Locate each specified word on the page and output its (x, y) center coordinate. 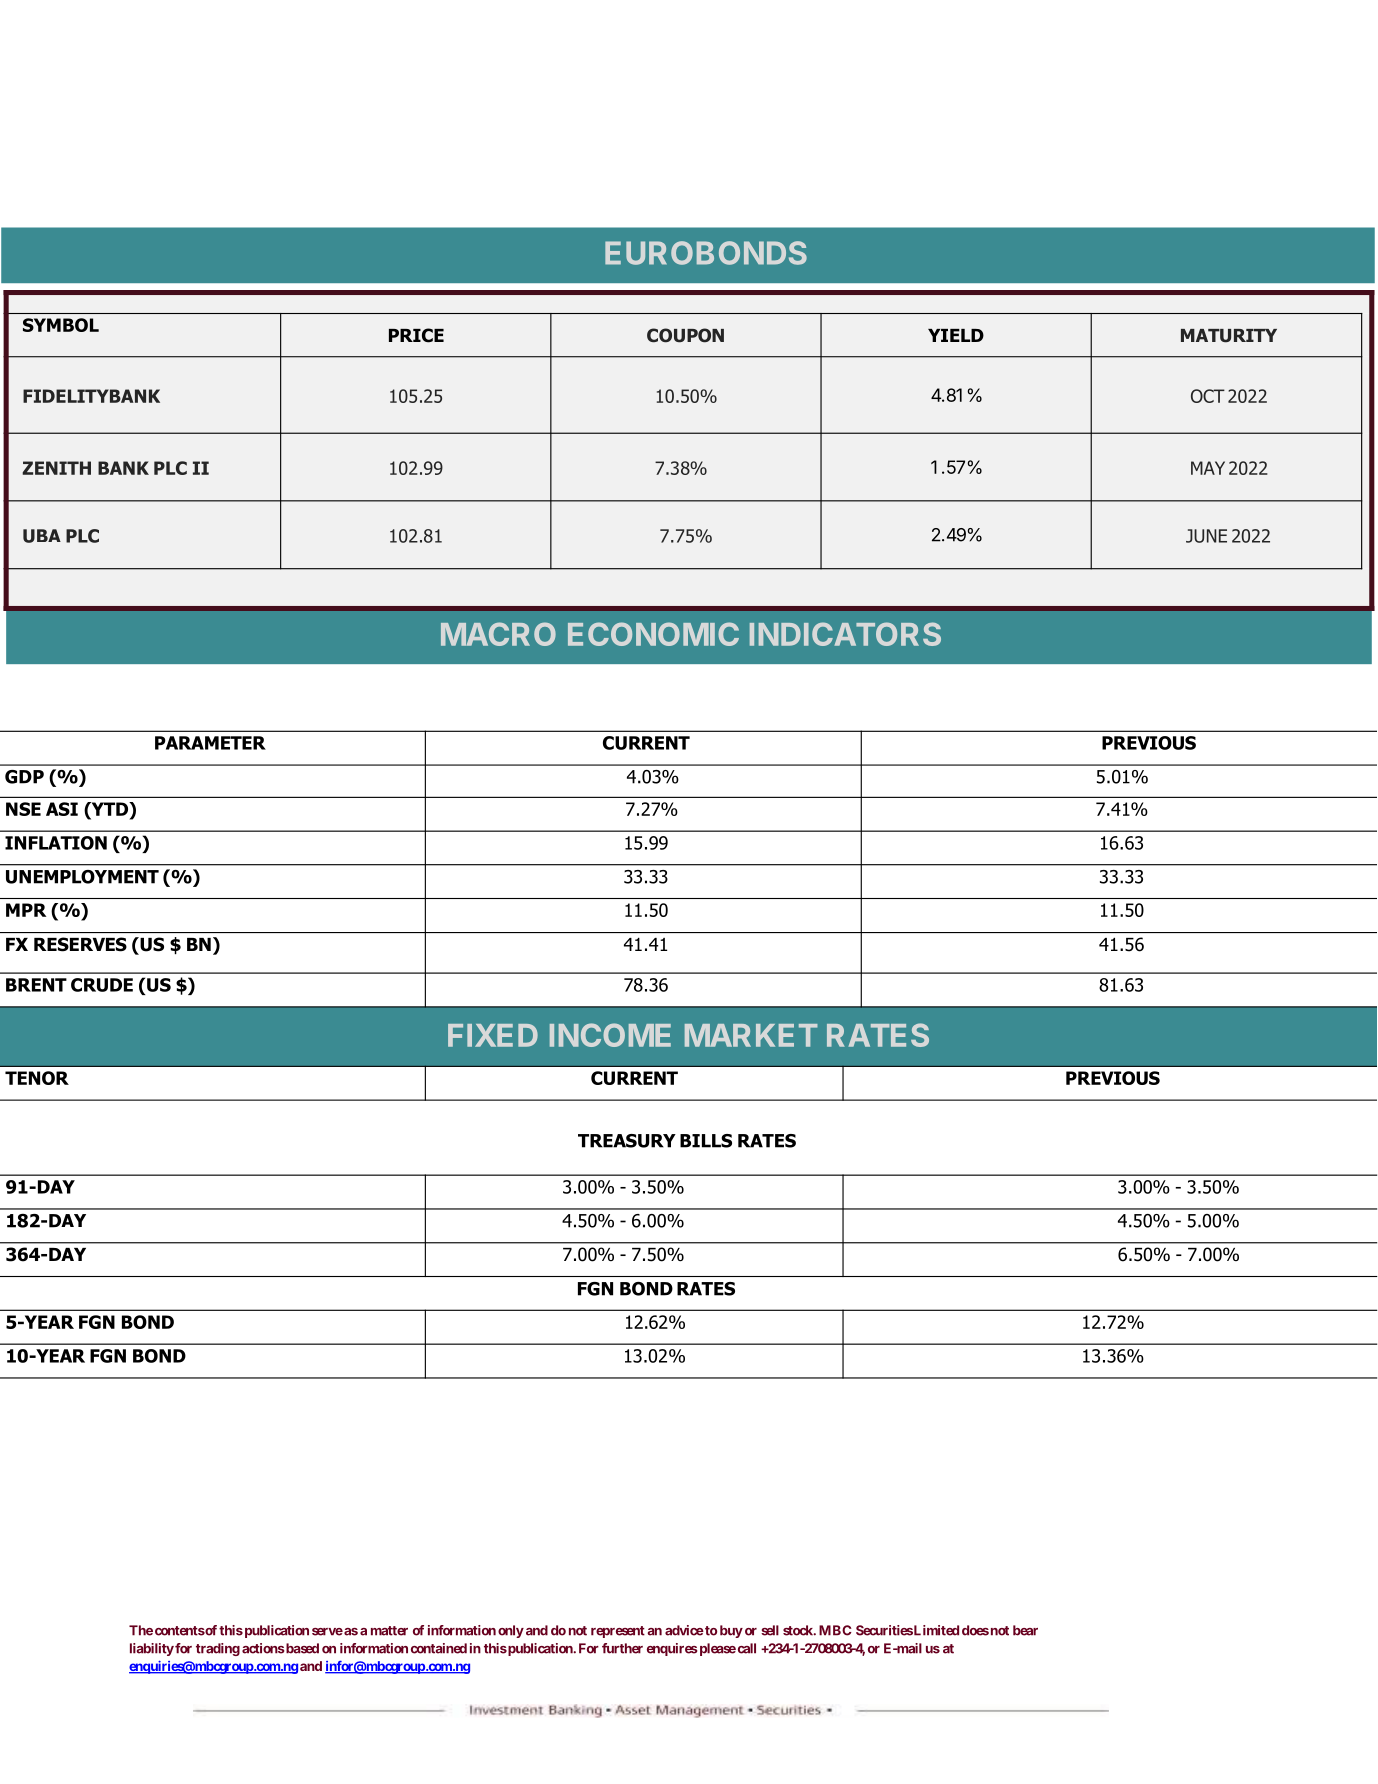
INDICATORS (845, 634)
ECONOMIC (653, 634)
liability (152, 1649)
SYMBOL (61, 325)
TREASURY (627, 1141)
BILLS (706, 1141)
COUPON (685, 335)
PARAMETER (210, 743)
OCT (1208, 396)
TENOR (37, 1078)
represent (618, 1632)
